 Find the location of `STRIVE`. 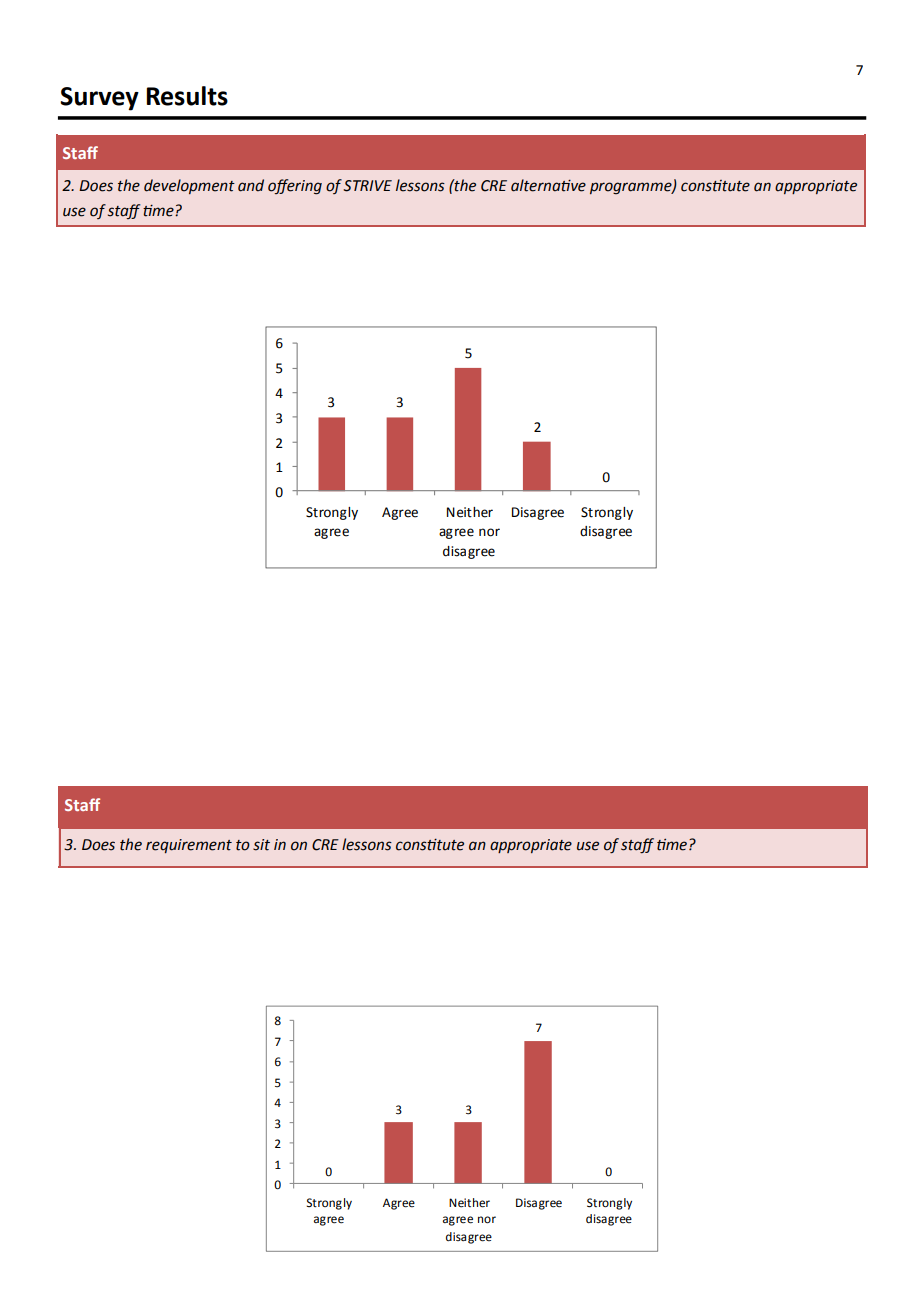

STRIVE is located at coordinates (367, 186).
